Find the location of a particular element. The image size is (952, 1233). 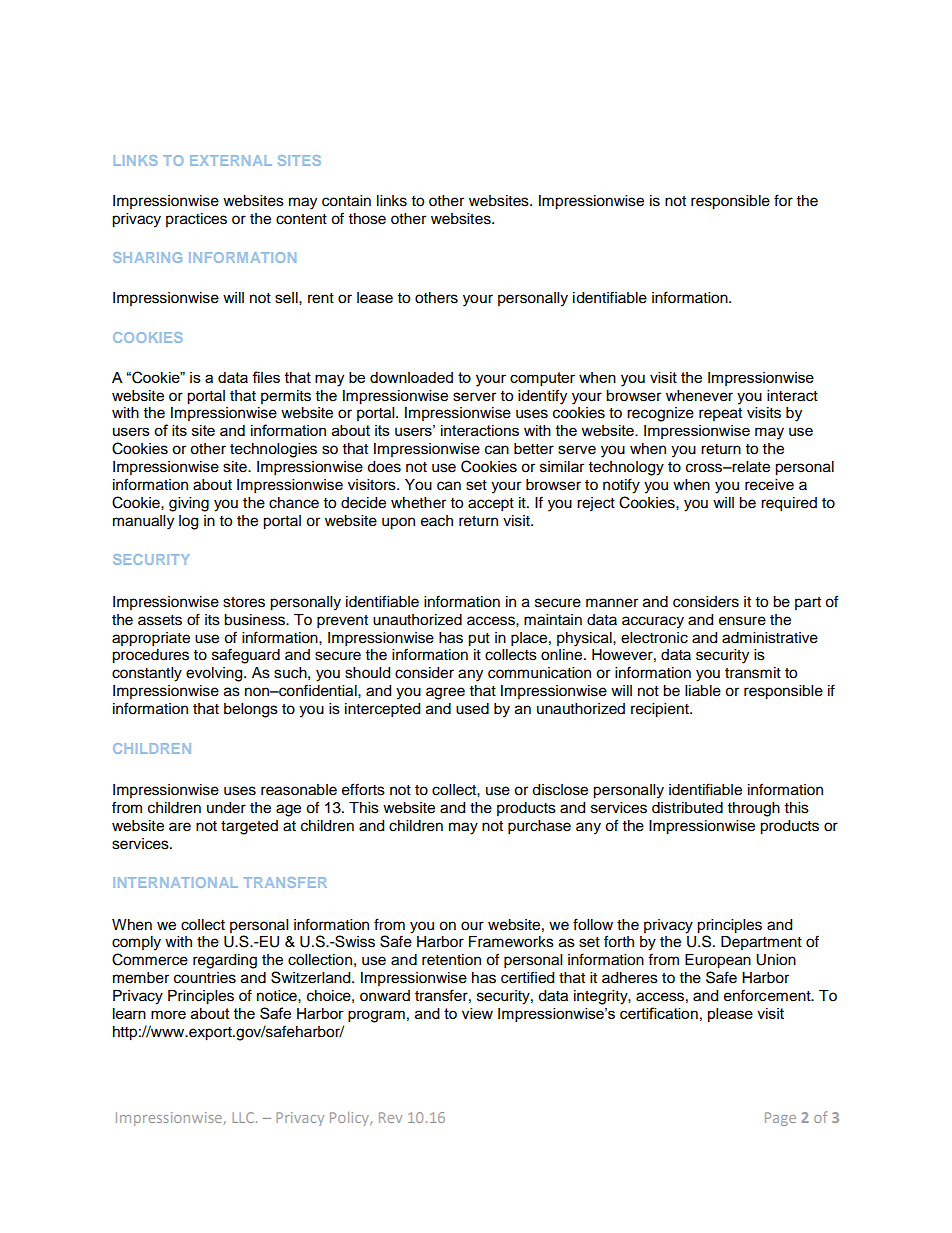

belongs is located at coordinates (251, 710).
